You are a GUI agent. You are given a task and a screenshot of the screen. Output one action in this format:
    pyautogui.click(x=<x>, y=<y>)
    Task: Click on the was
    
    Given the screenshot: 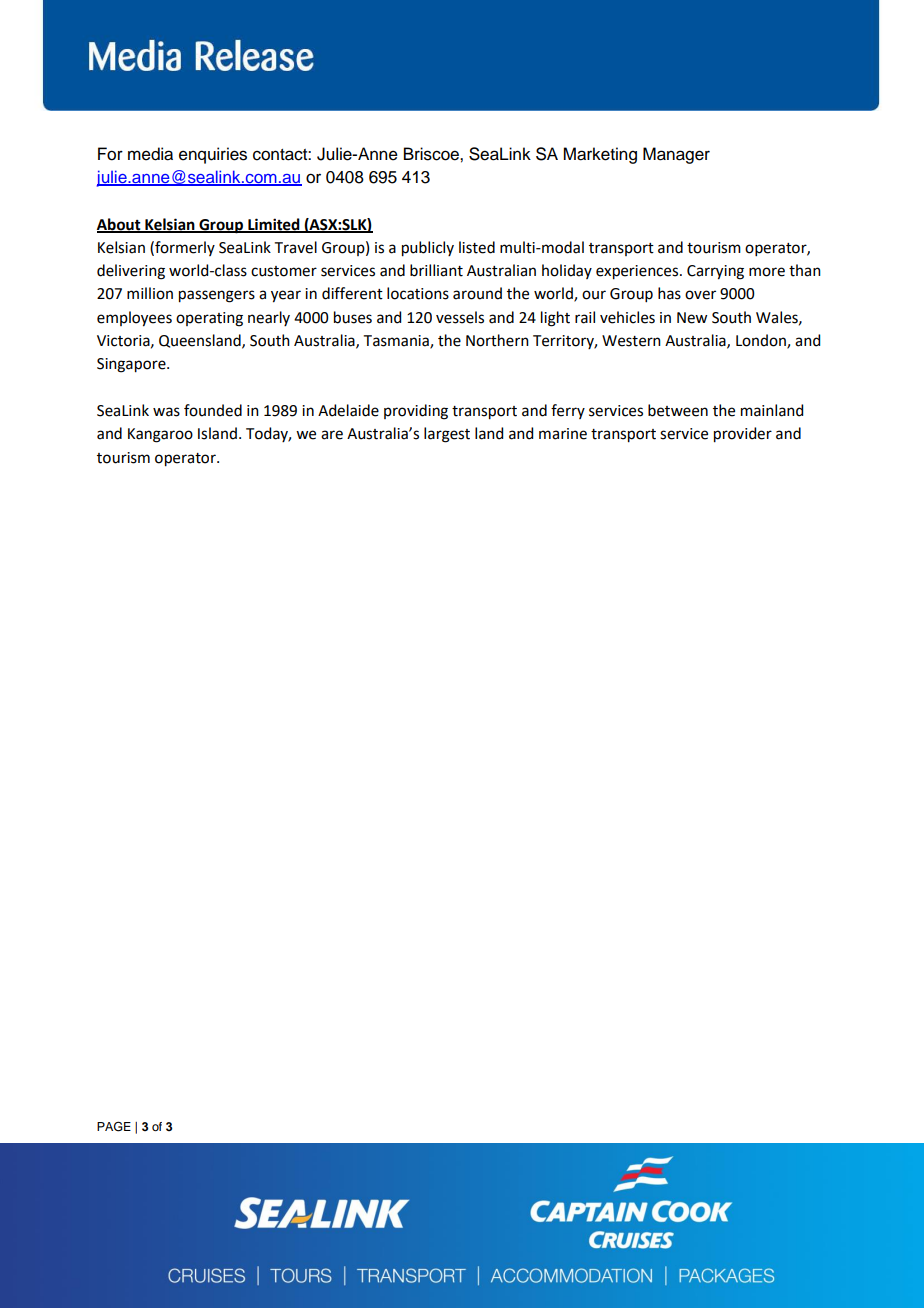 What is the action you would take?
    pyautogui.click(x=166, y=412)
